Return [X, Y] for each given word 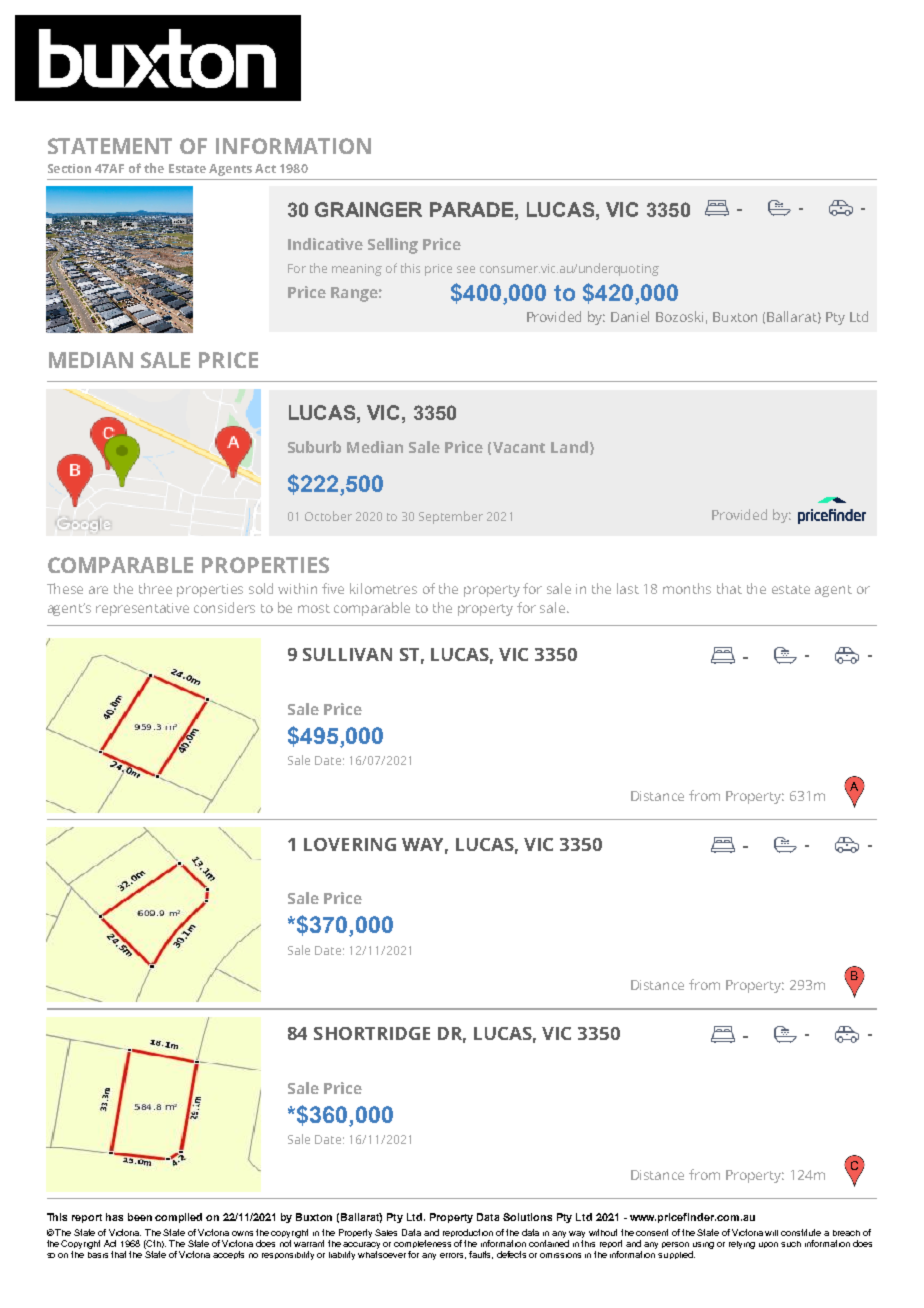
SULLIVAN [347, 654]
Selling [393, 246]
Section [69, 168]
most [314, 608]
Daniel [630, 316]
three [155, 588]
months [687, 588]
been [140, 1217]
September [451, 517]
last [628, 588]
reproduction [468, 1233]
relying [742, 1245]
